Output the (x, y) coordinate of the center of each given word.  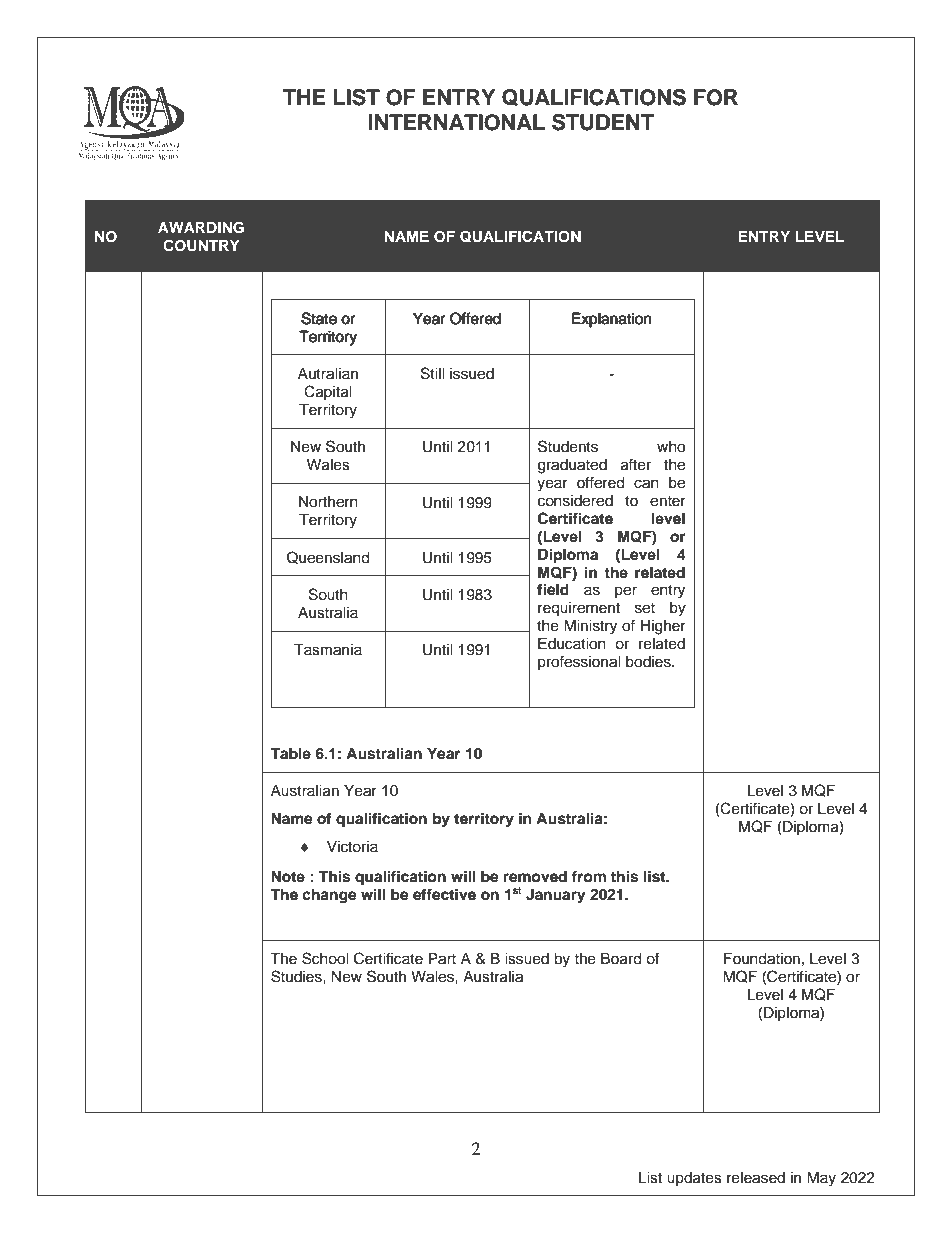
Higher (663, 627)
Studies (297, 976)
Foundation (762, 959)
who (671, 447)
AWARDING (201, 228)
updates (694, 1179)
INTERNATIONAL (456, 122)
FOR (716, 97)
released (756, 1178)
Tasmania (328, 650)
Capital (328, 392)
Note (288, 877)
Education (572, 644)
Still (433, 373)
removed (535, 877)
